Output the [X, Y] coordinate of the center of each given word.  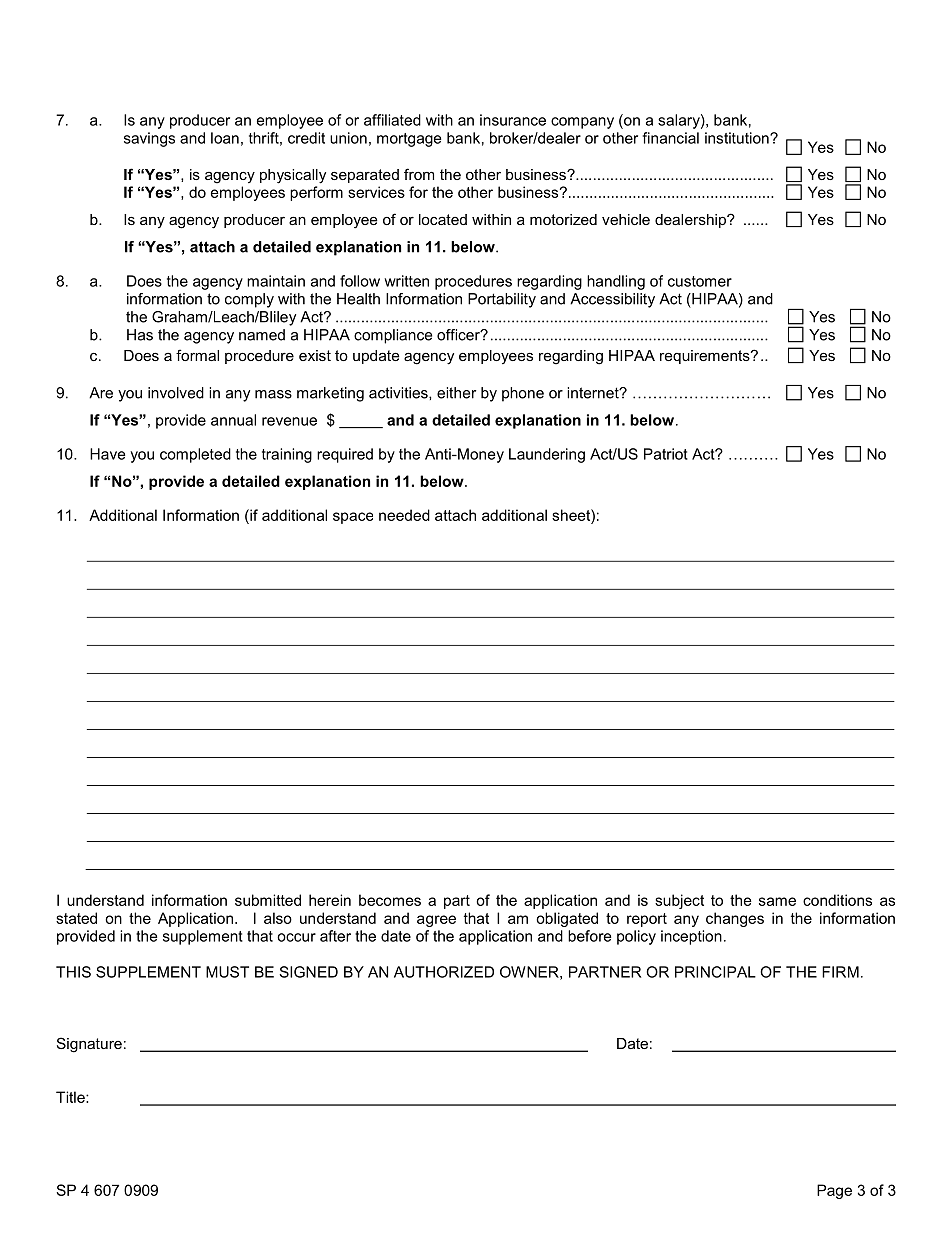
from [419, 174]
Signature [89, 1045]
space [353, 518]
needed [404, 515]
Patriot [666, 454]
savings [149, 139]
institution [738, 138]
